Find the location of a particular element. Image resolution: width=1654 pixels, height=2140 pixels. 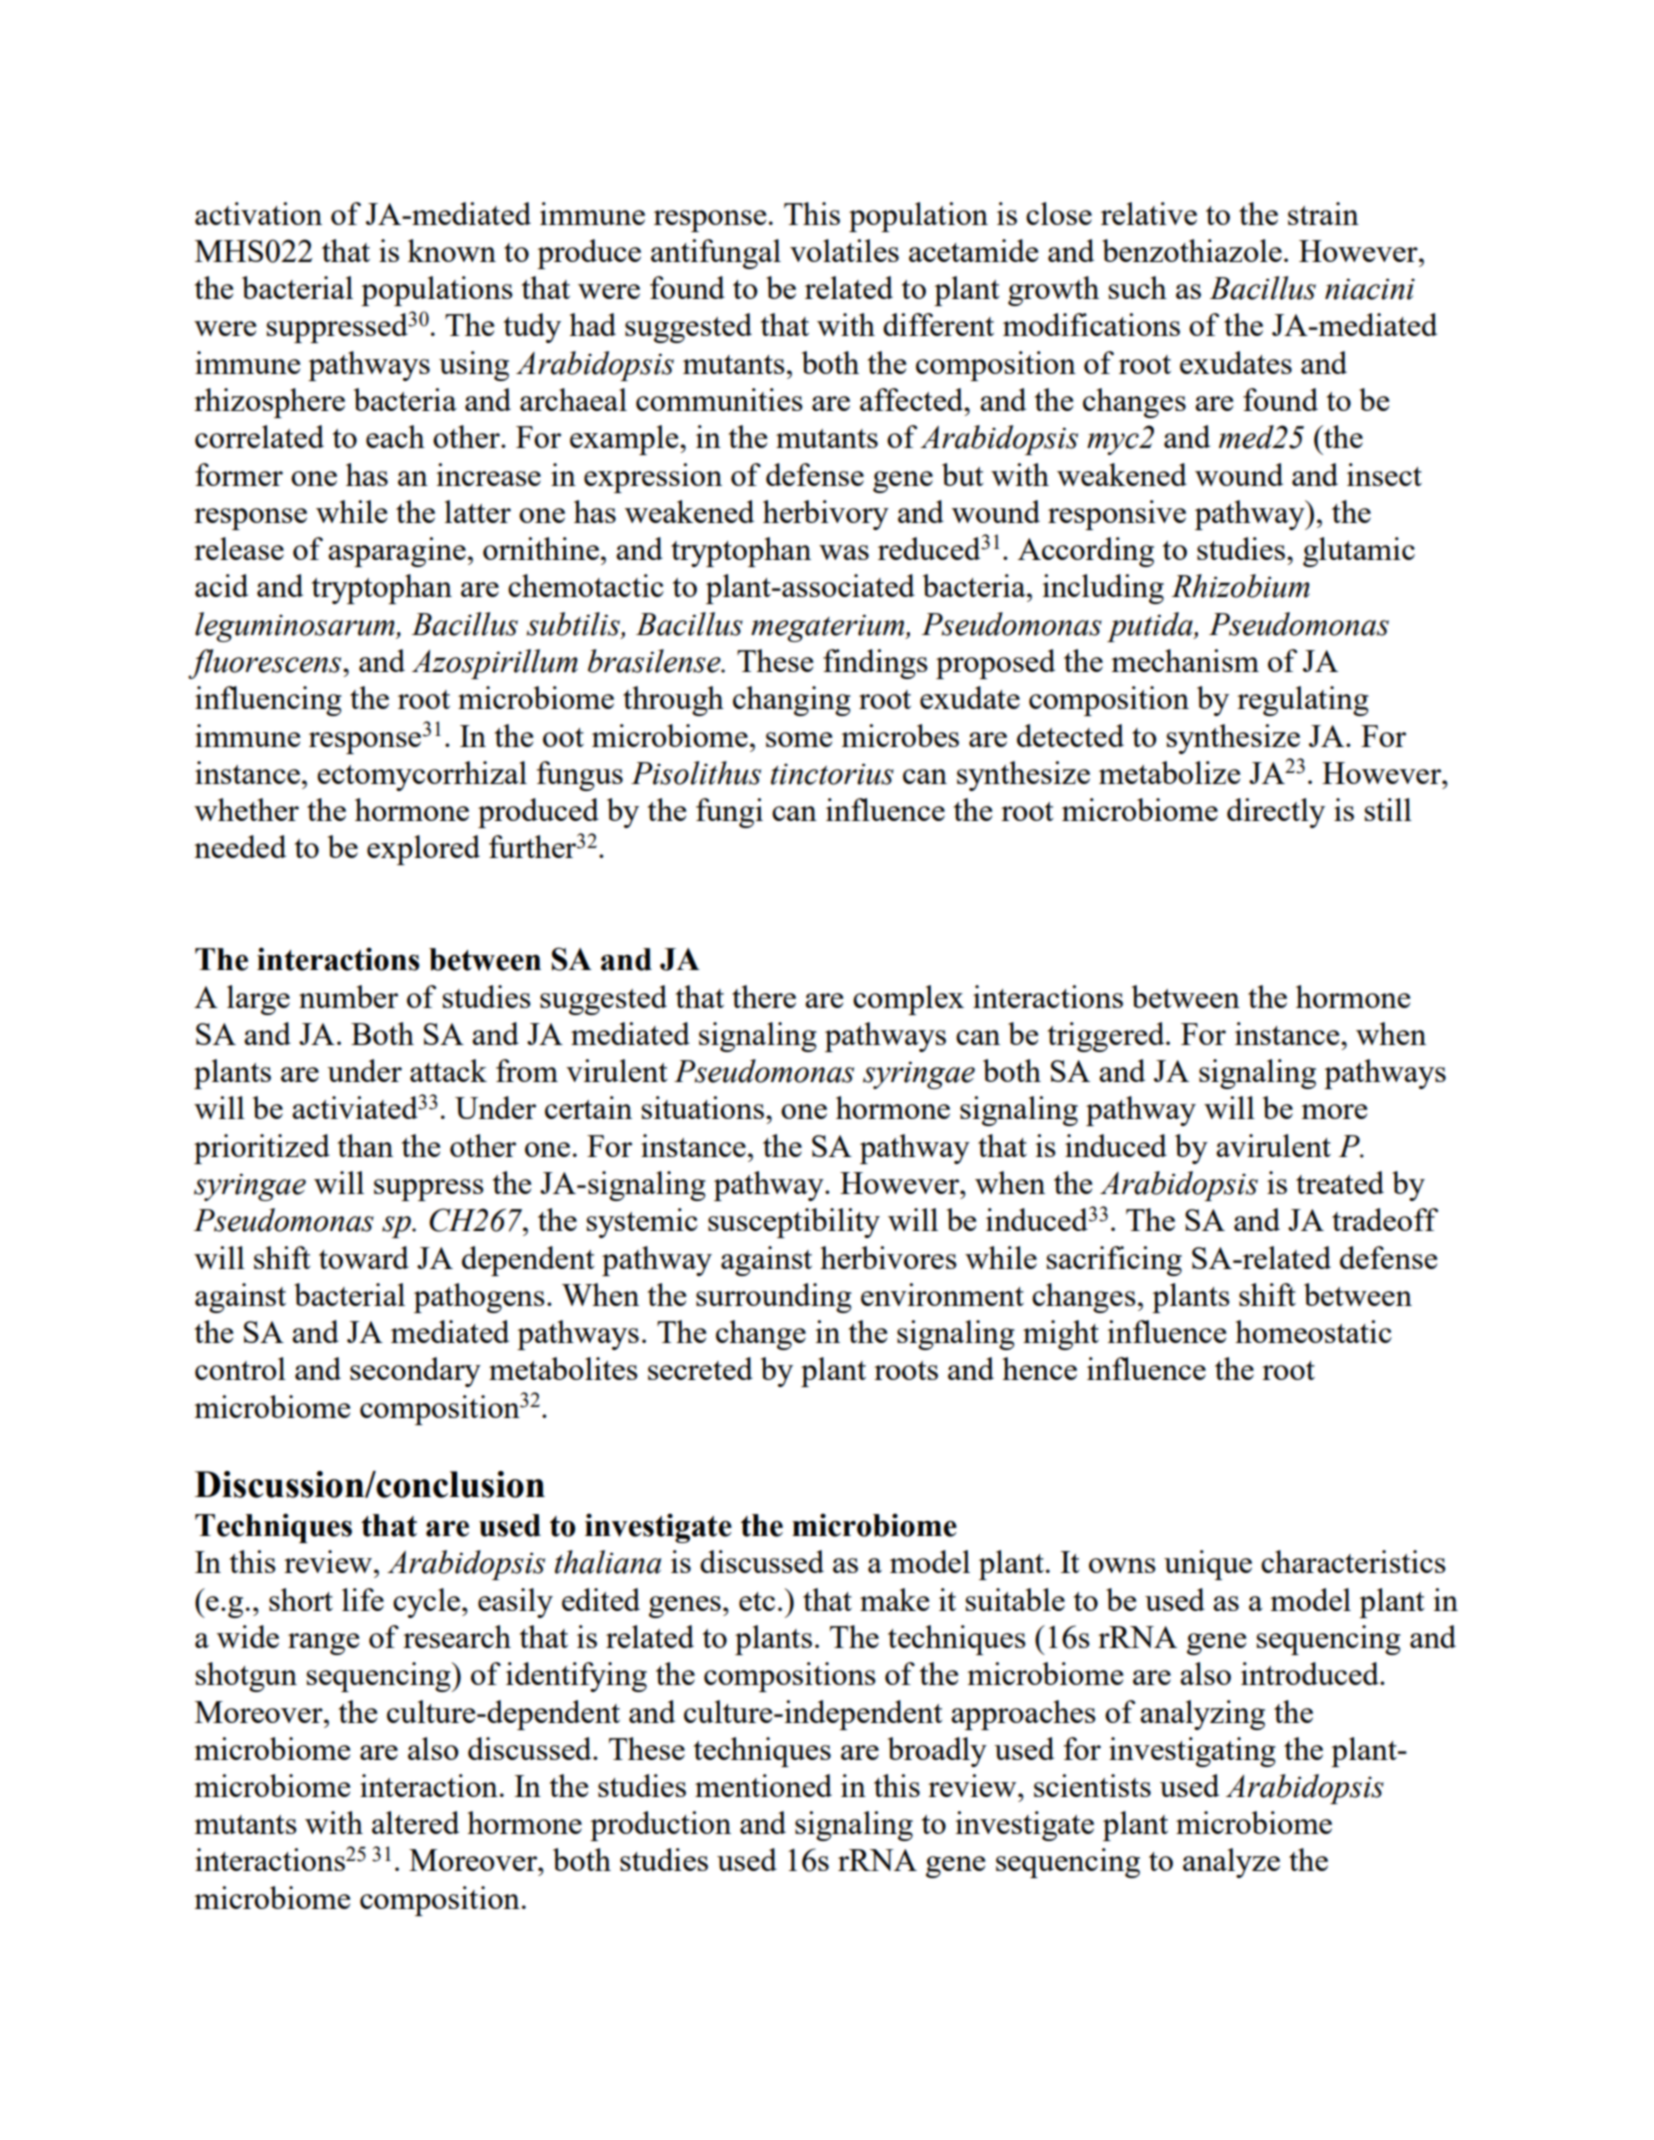

susceptibility is located at coordinates (794, 1223).
